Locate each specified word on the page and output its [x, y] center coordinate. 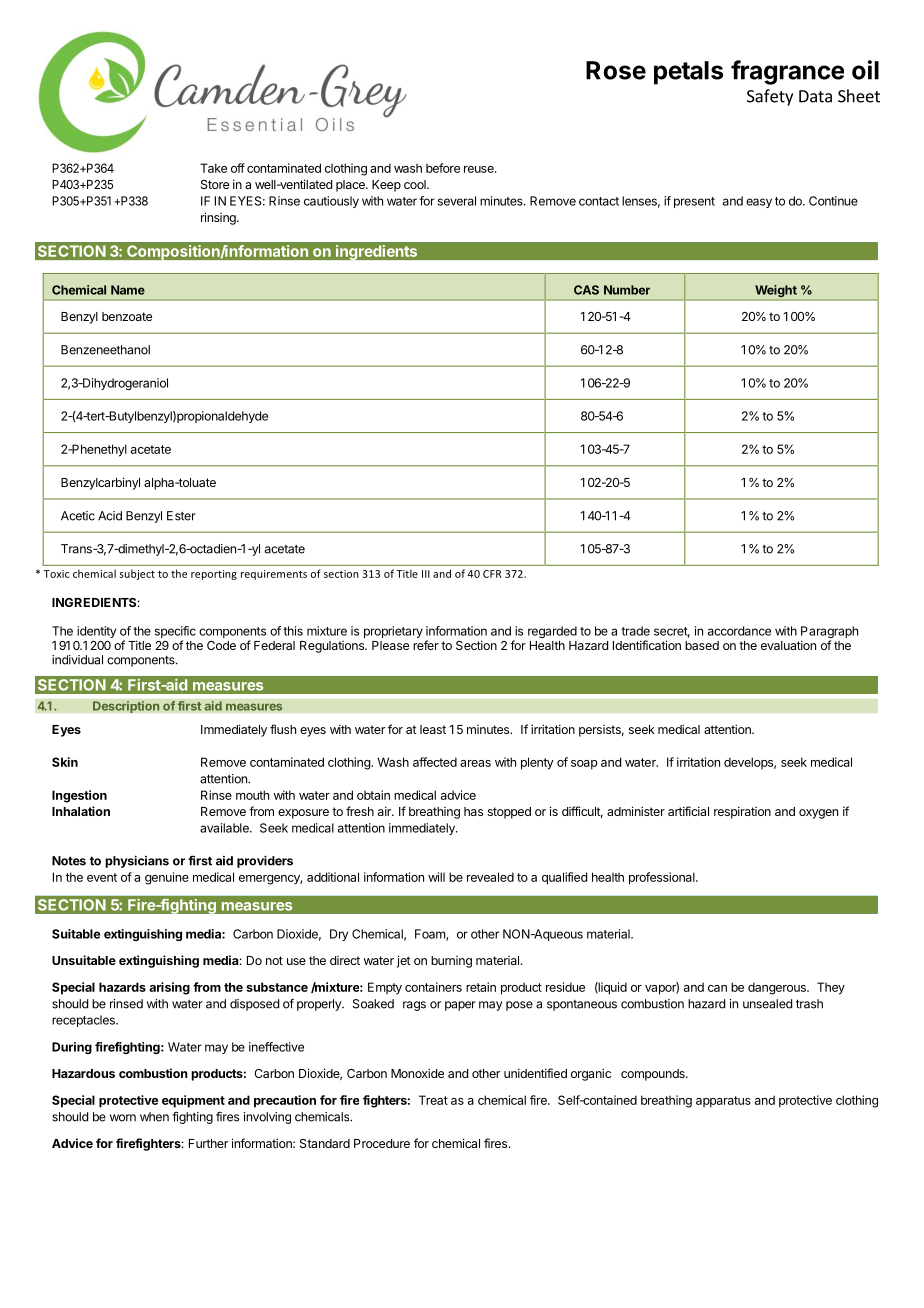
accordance [739, 631]
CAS [586, 290]
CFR [492, 574]
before [443, 168]
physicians [137, 861]
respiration [742, 812]
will [436, 877]
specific [175, 633]
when [154, 1117]
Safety [770, 97]
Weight [776, 291]
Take [213, 168]
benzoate [127, 316]
